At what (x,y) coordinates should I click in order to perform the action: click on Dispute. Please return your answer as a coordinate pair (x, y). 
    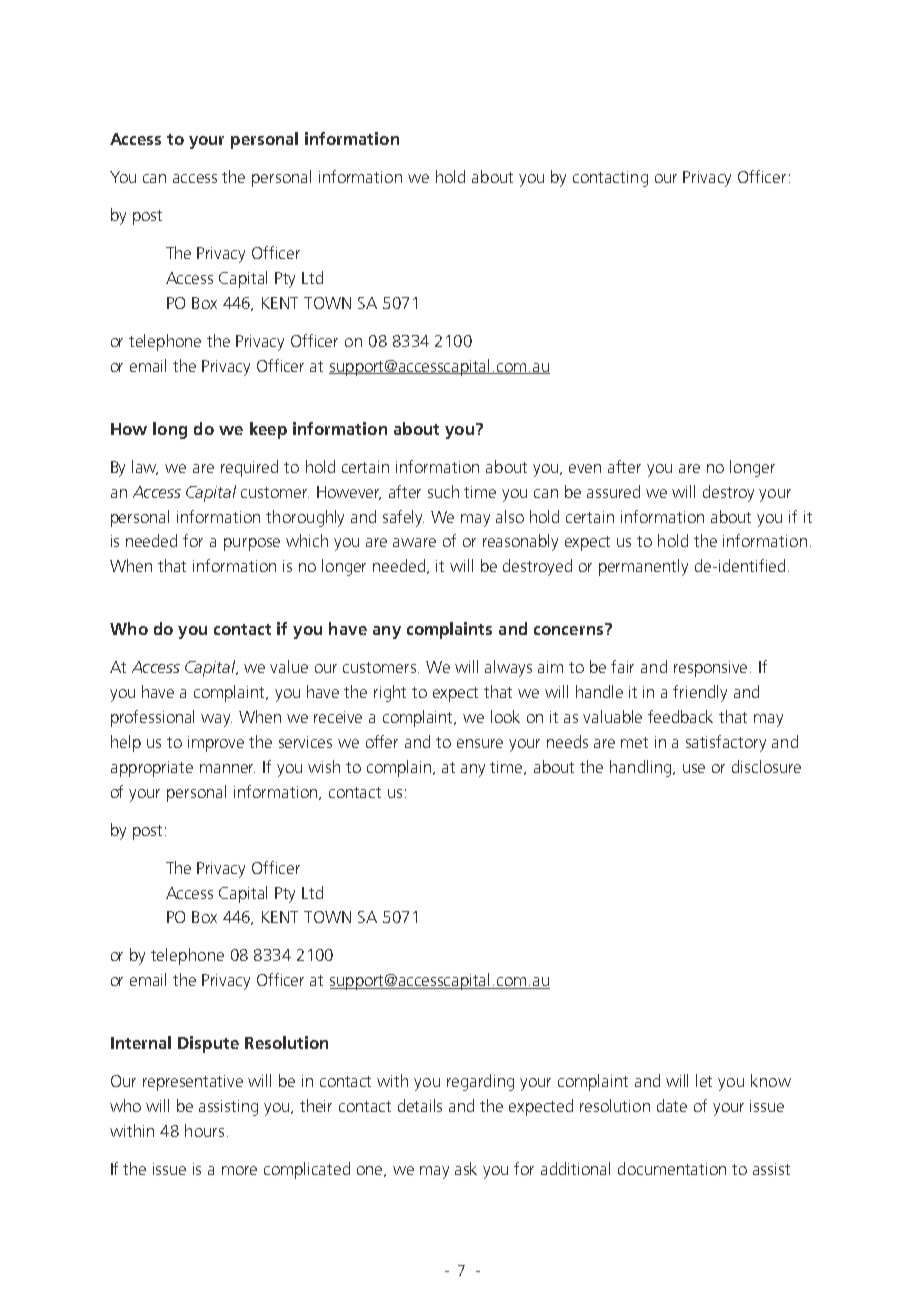
    Looking at the image, I should click on (208, 1044).
